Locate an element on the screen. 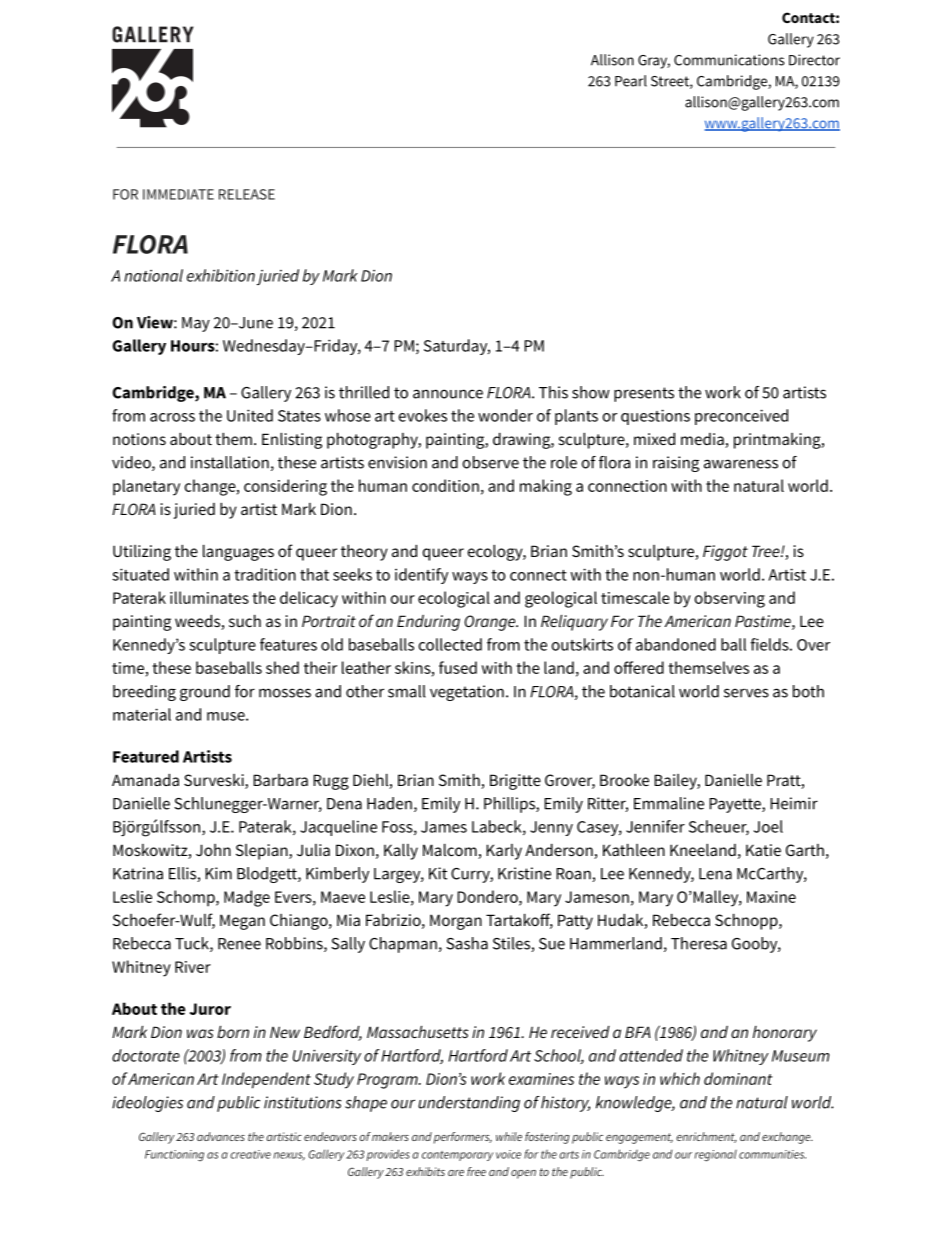 This screenshot has height=1233, width=952. Sasha is located at coordinates (467, 943).
